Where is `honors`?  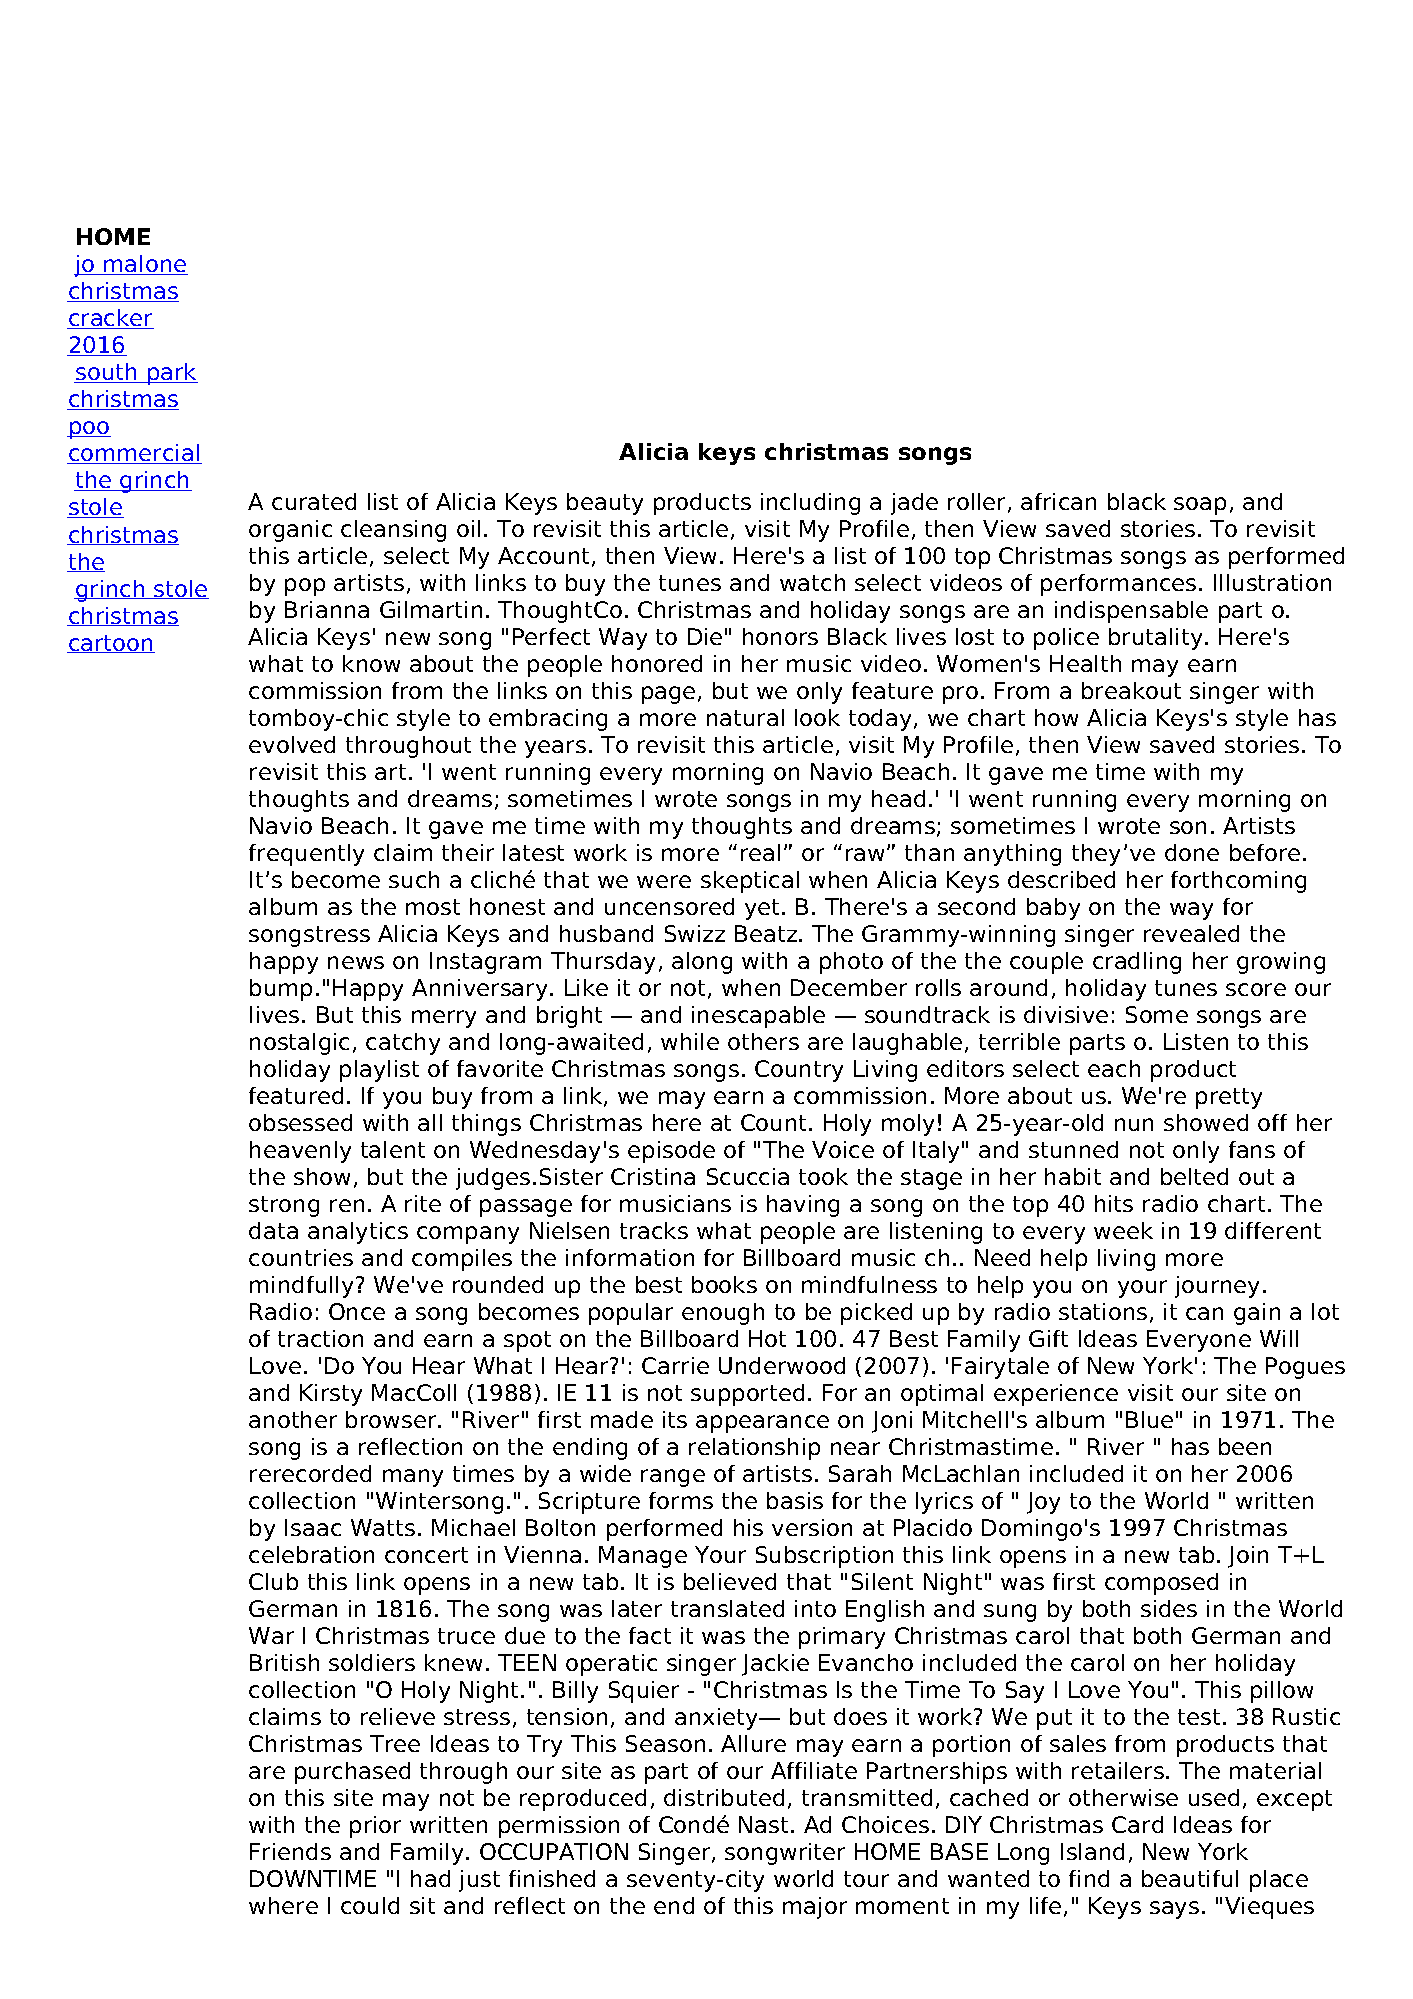
honors is located at coordinates (780, 636).
